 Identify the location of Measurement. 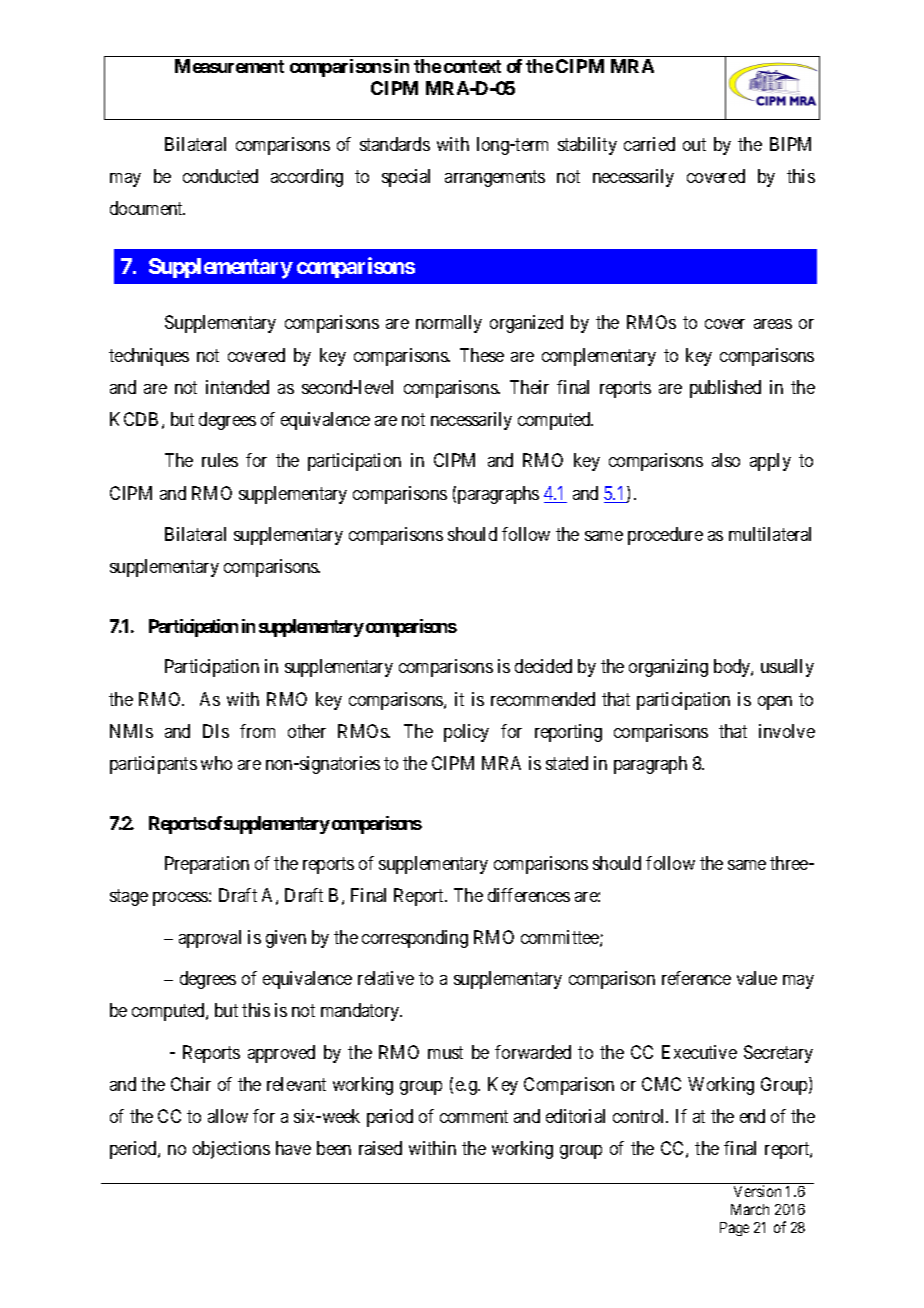
(229, 66).
